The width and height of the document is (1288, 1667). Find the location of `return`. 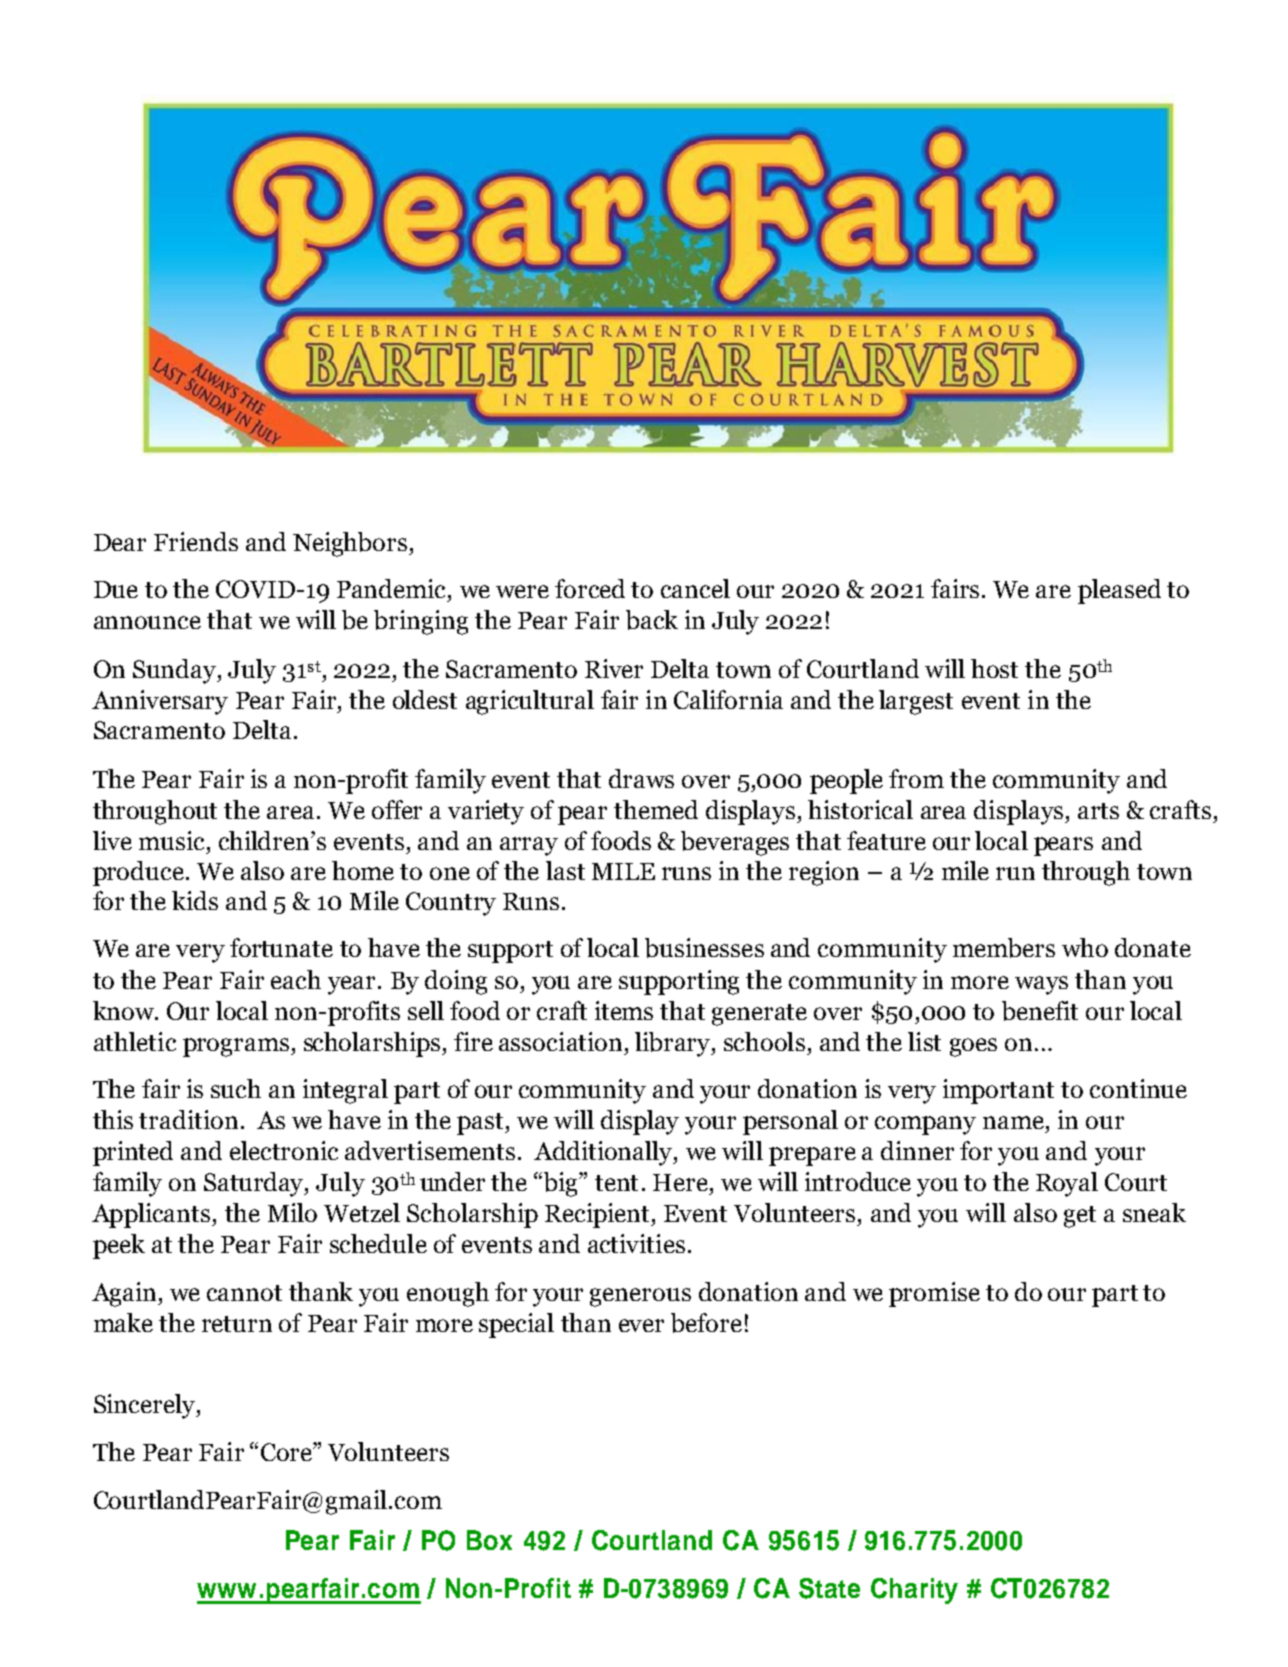

return is located at coordinates (237, 1324).
